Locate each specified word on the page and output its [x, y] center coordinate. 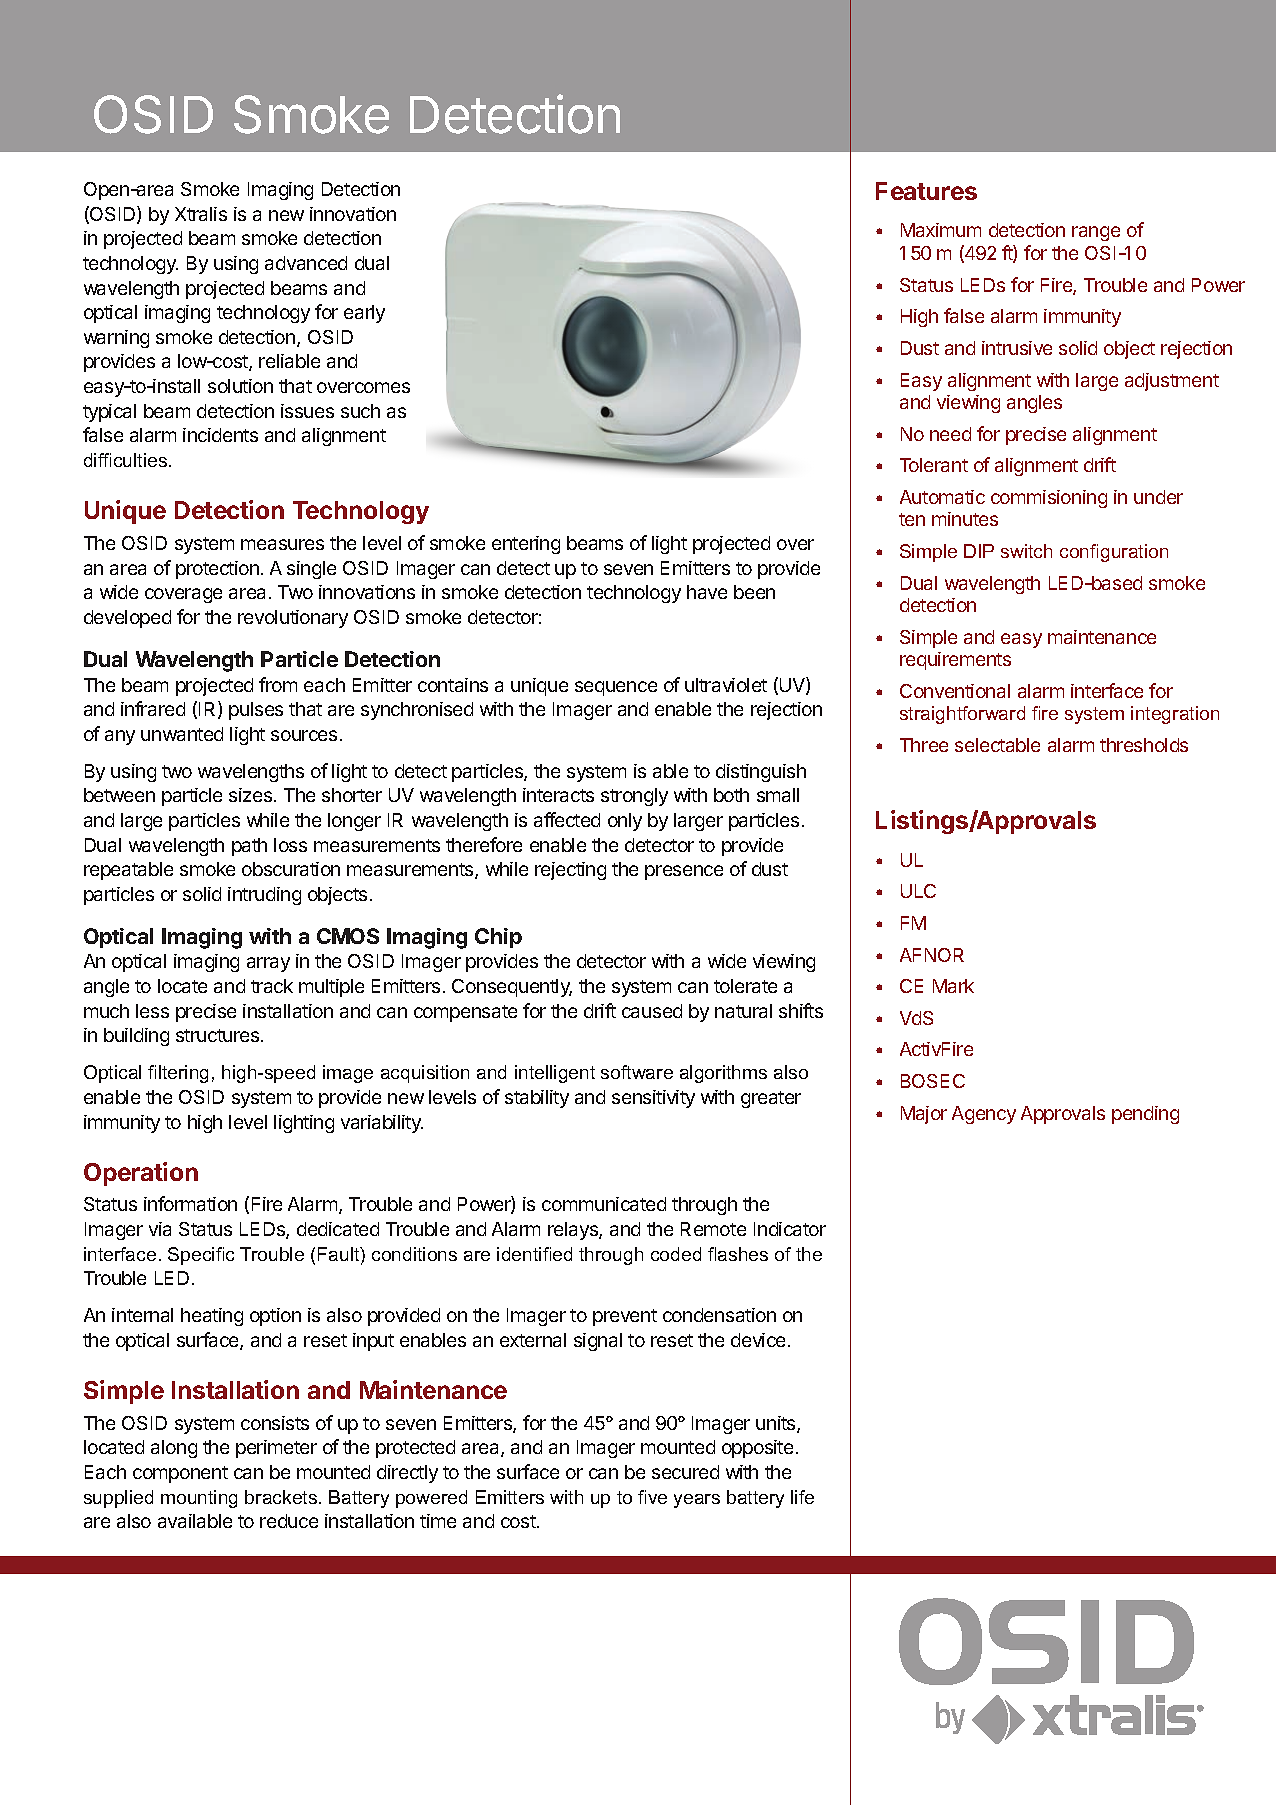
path [249, 847]
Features [926, 191]
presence [684, 872]
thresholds [1144, 745]
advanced [306, 263]
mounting [199, 1499]
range [1096, 233]
